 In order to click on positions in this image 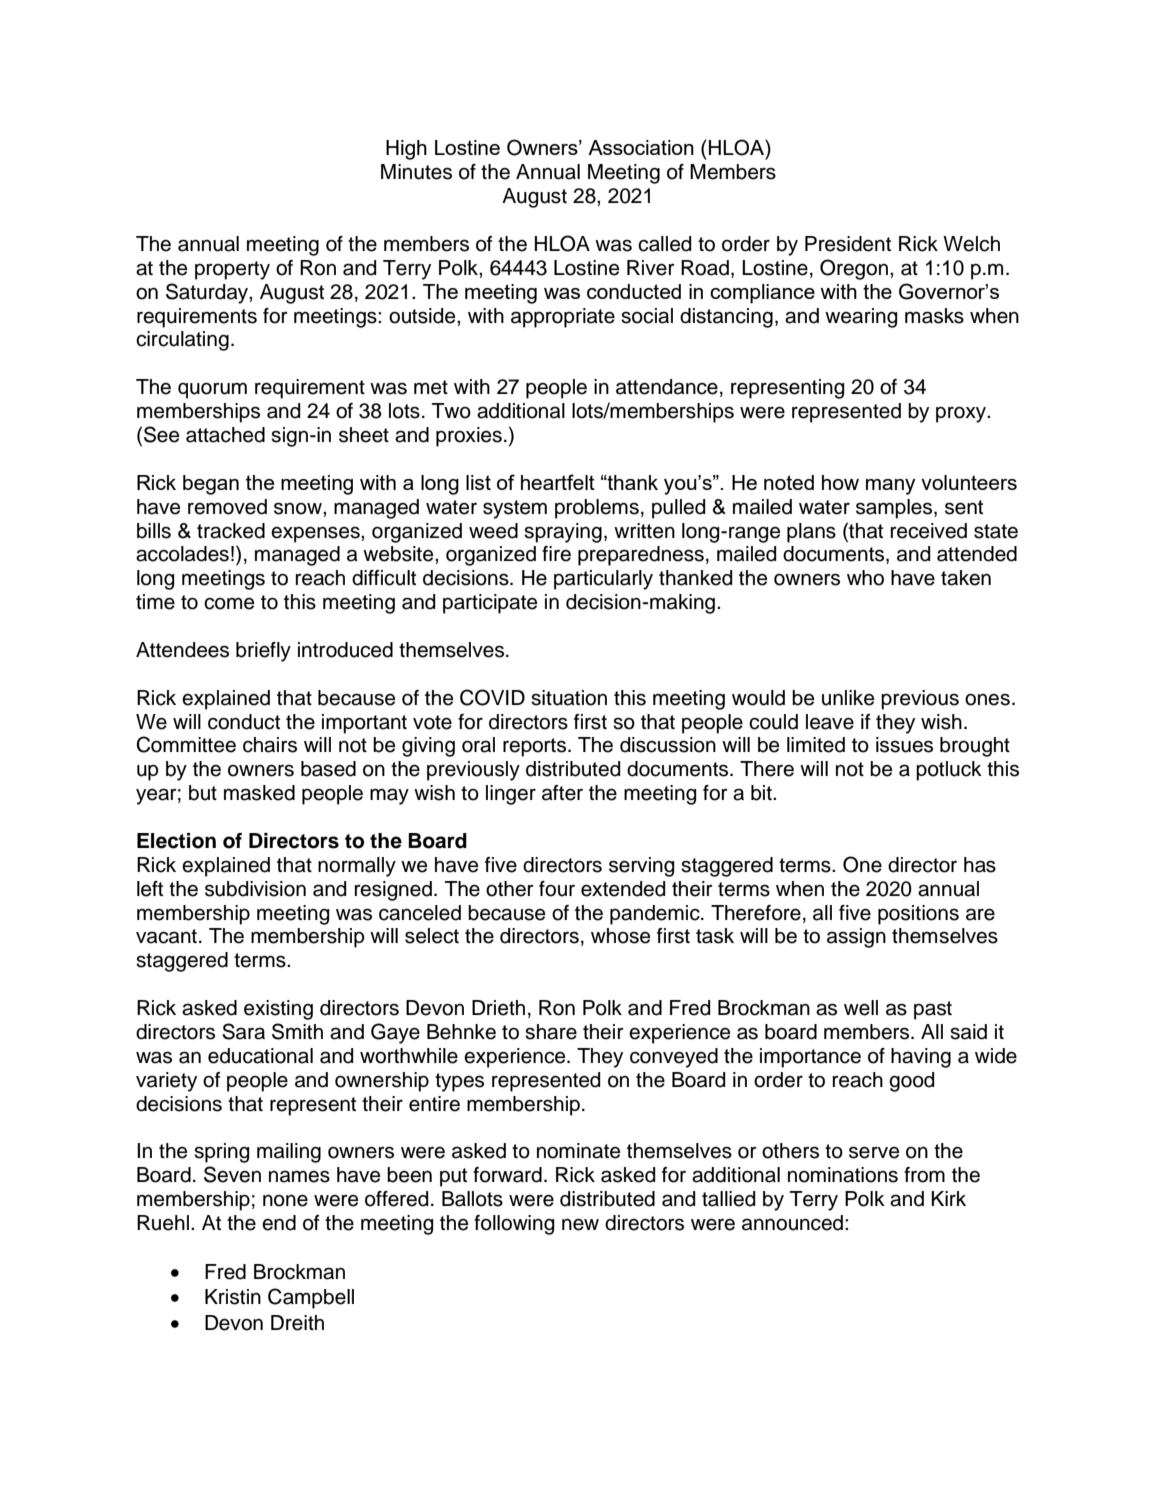, I will do `click(918, 915)`.
